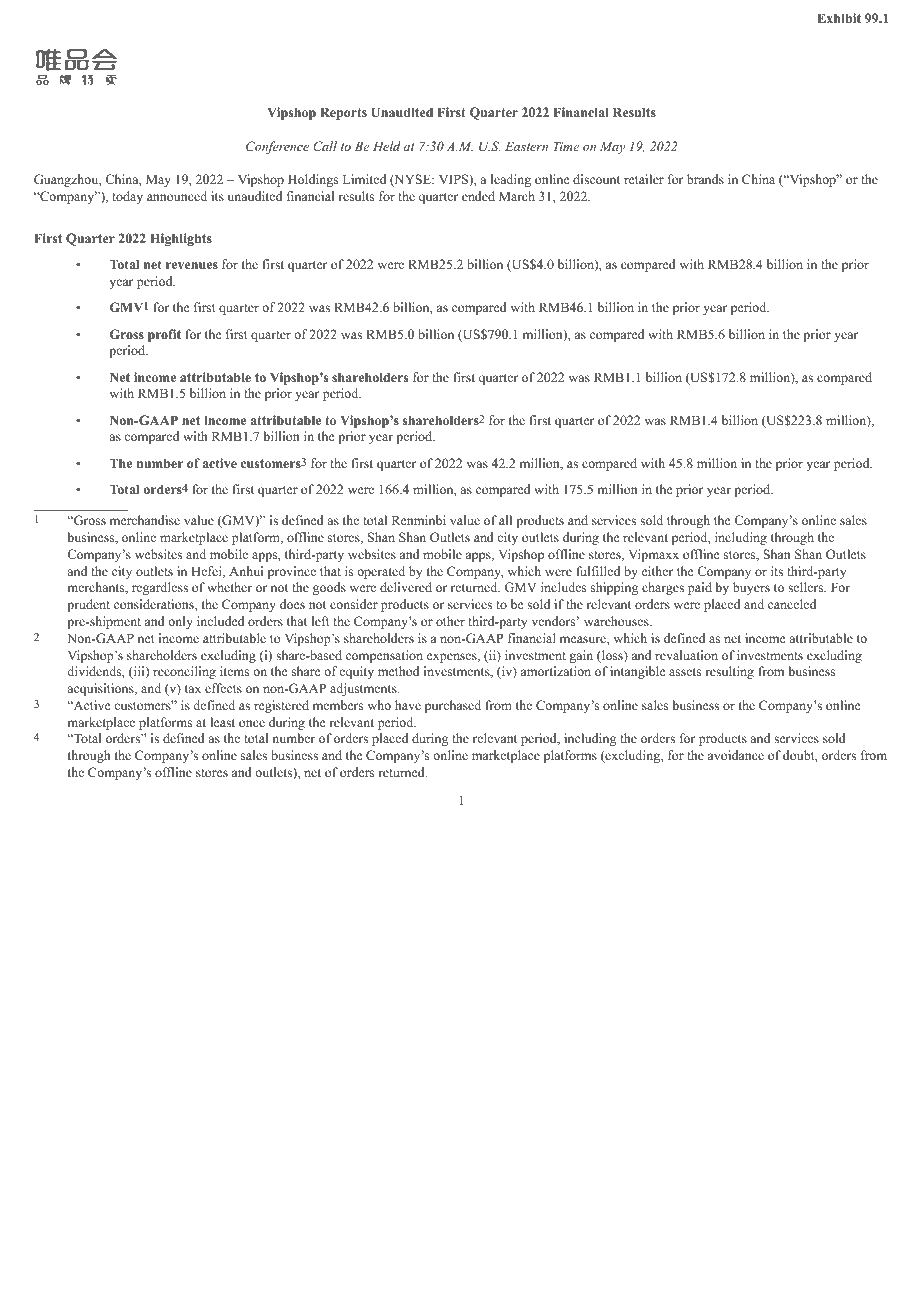 This screenshot has width=924, height=1308. Describe the element at coordinates (222, 722) in the screenshot. I see `least` at that location.
